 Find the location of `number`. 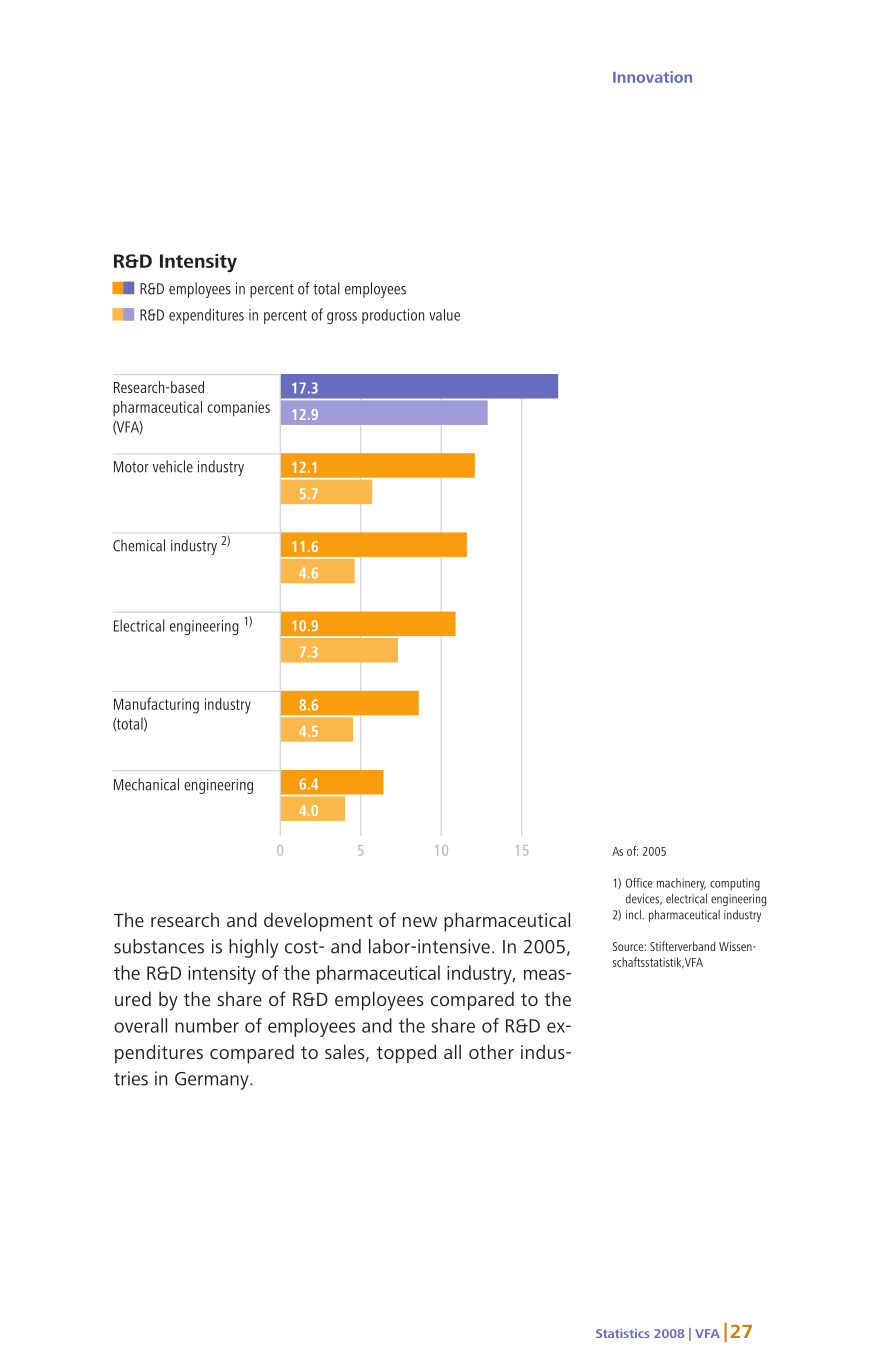

number is located at coordinates (207, 1025).
